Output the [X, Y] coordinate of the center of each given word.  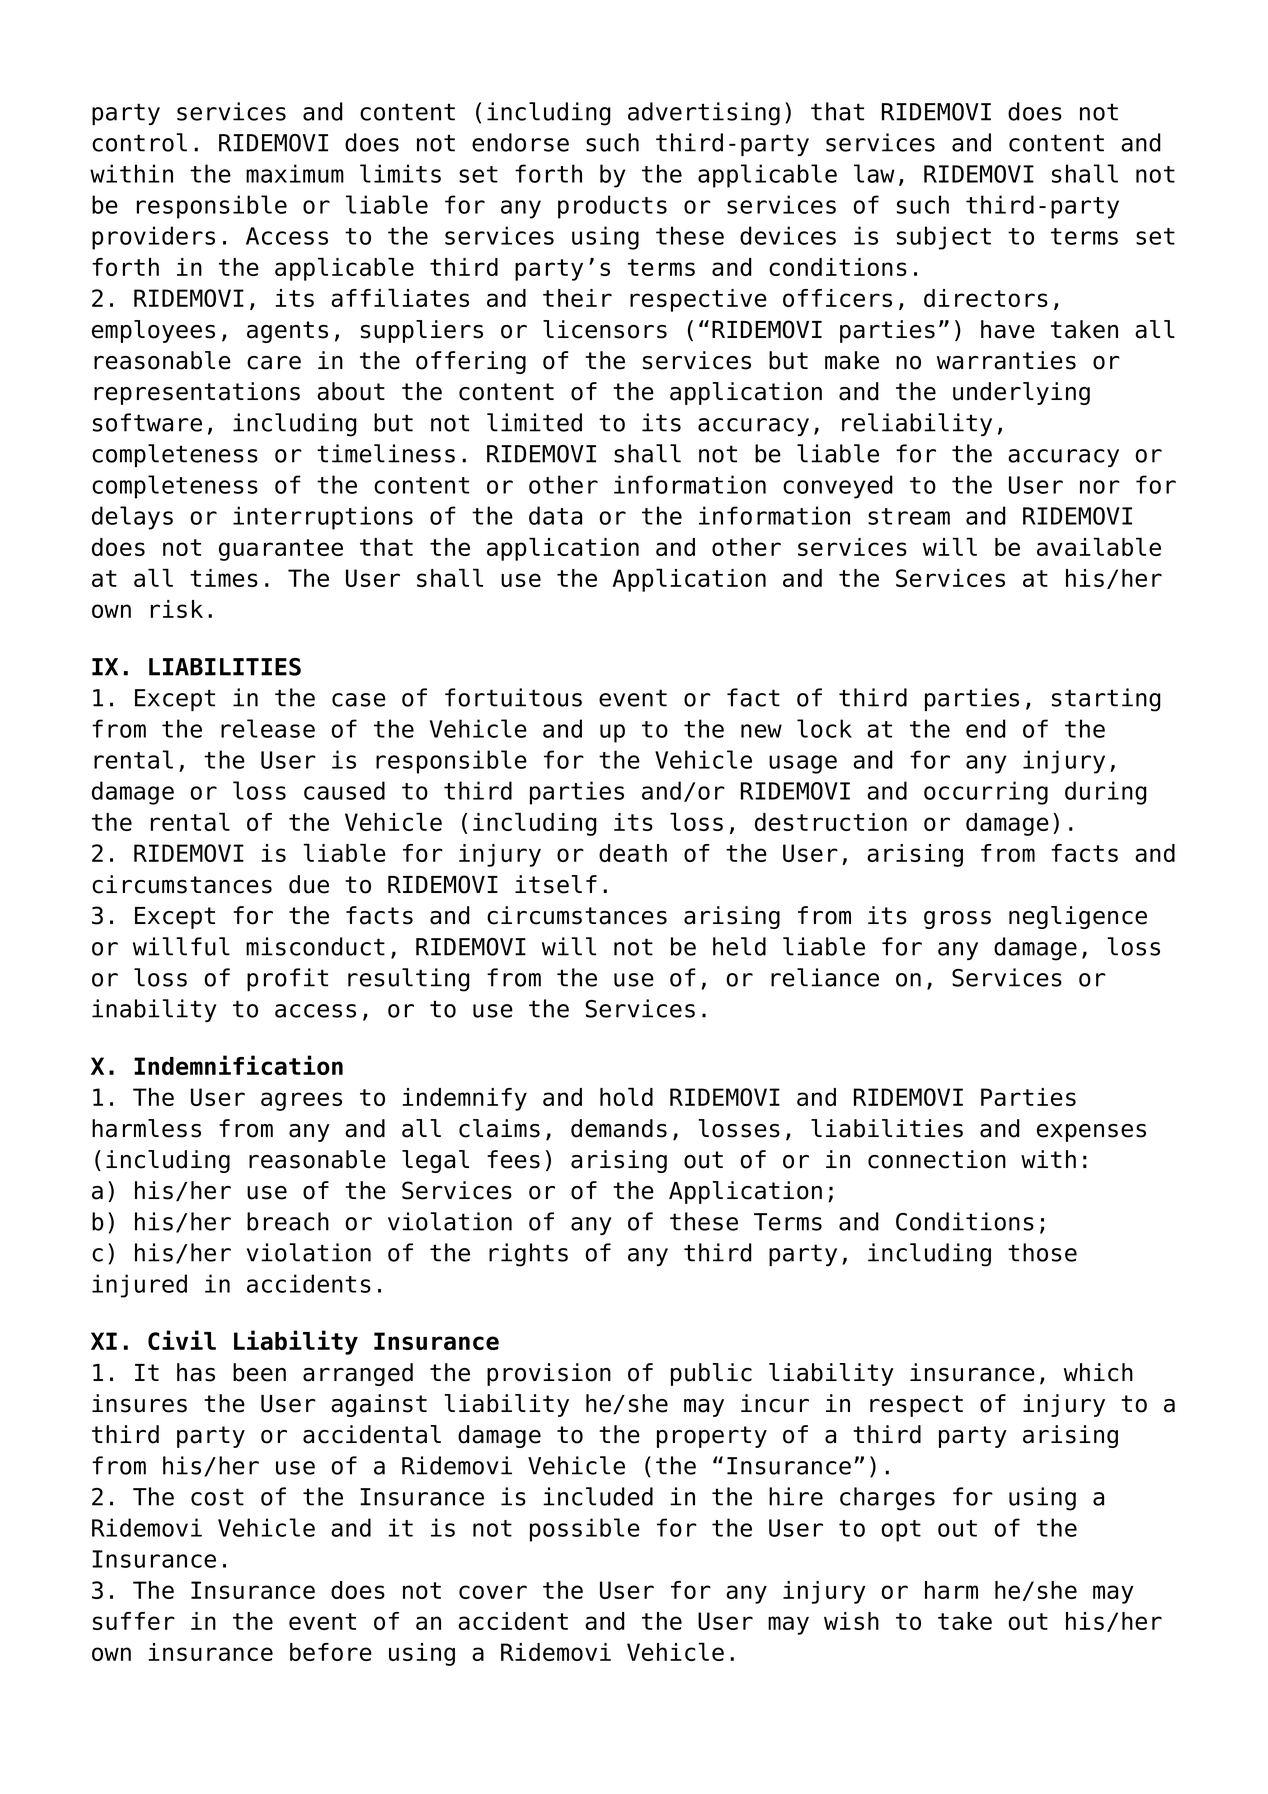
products [612, 207]
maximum [295, 173]
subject [944, 238]
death [633, 853]
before [331, 1652]
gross [957, 920]
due [309, 884]
